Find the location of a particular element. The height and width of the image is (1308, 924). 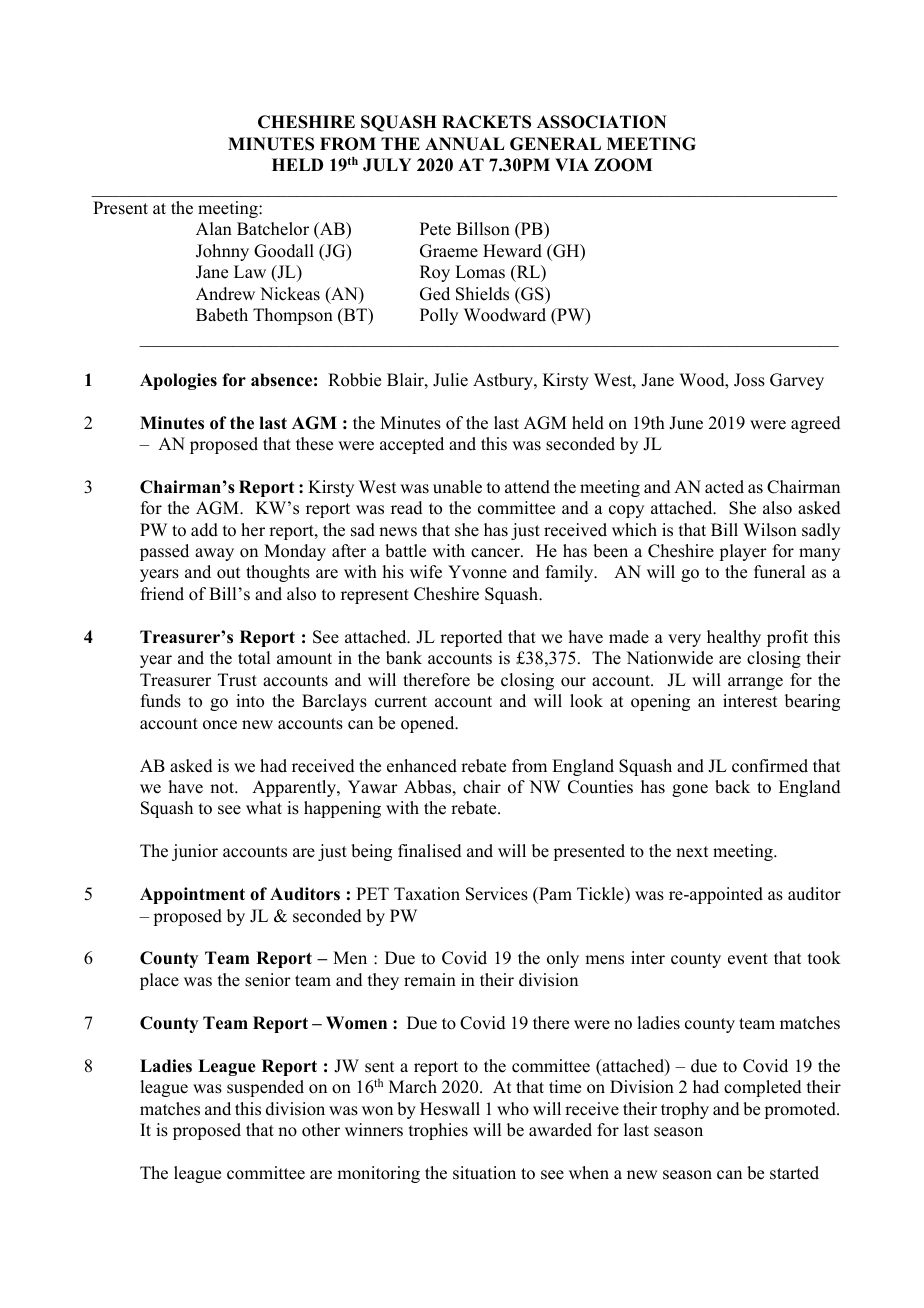

Appointment is located at coordinates (192, 895).
